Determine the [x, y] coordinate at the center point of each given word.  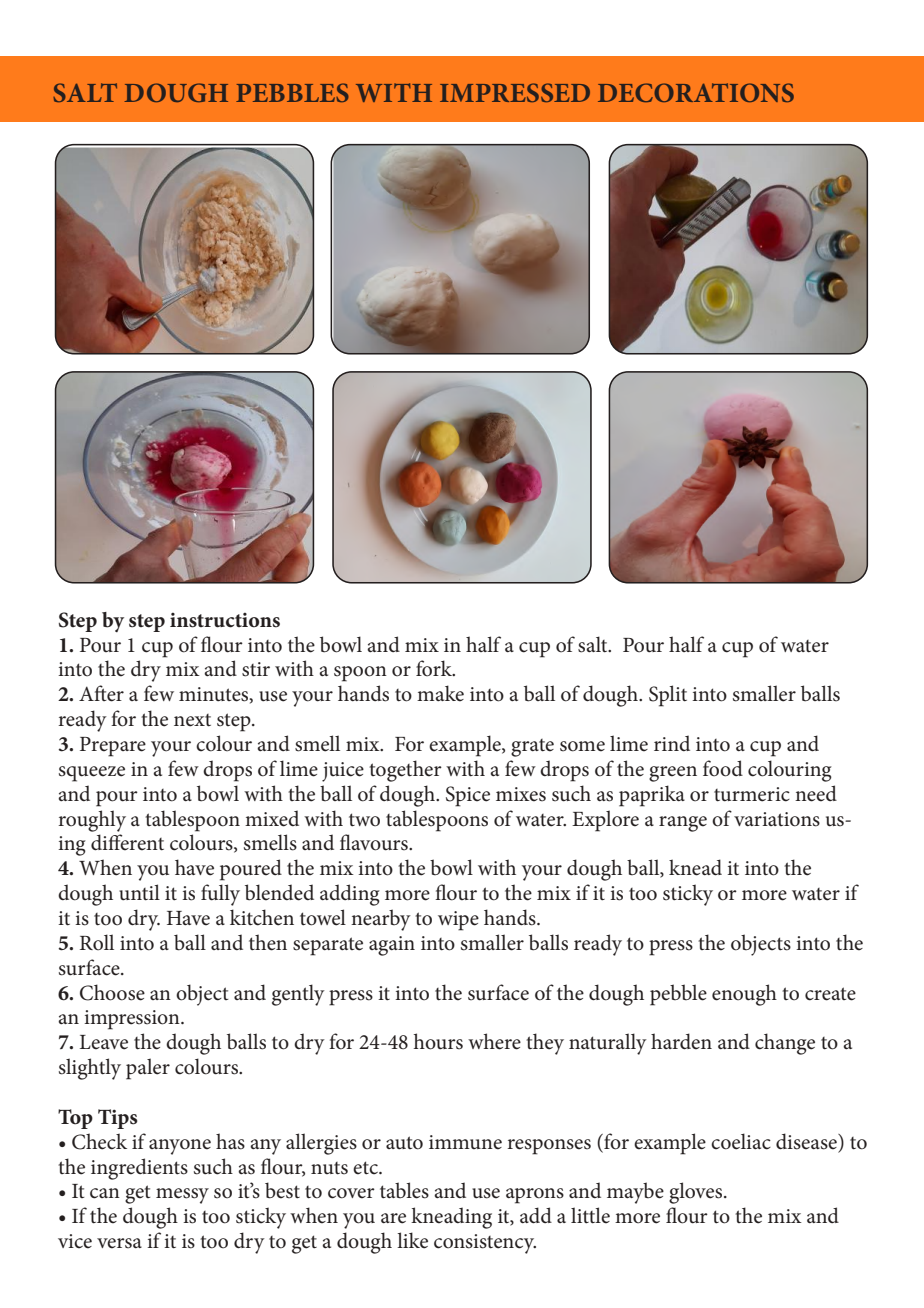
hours [438, 1041]
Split [668, 696]
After [101, 693]
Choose [112, 992]
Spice [468, 796]
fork [435, 668]
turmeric [752, 794]
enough [744, 995]
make [440, 693]
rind [672, 743]
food [723, 768]
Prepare [113, 747]
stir [256, 669]
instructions [225, 620]
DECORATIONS [696, 92]
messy [182, 1196]
